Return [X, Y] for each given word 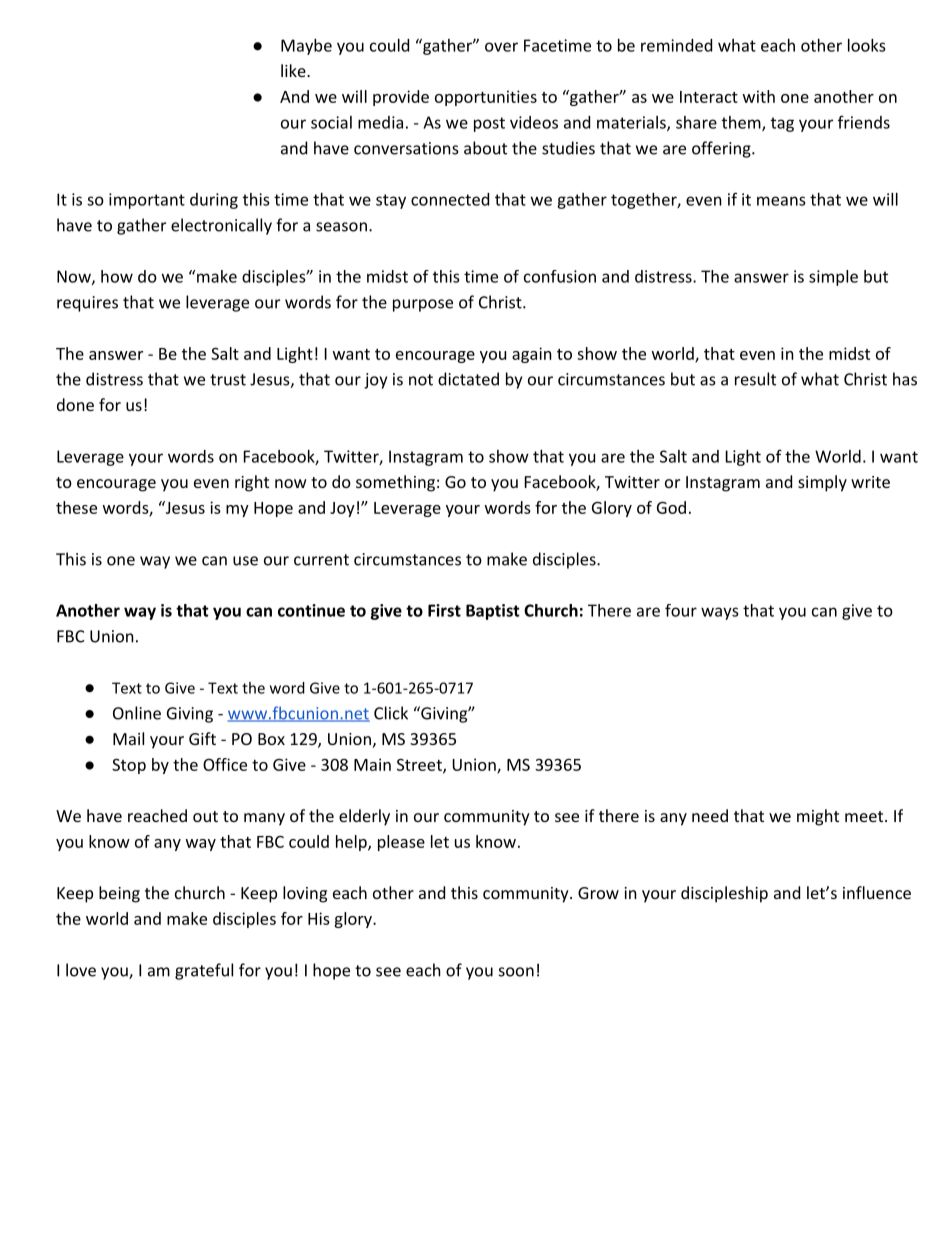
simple [833, 278]
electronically [221, 226]
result [755, 379]
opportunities [486, 98]
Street [420, 766]
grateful [204, 971]
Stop [129, 766]
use [245, 561]
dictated [468, 379]
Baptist [493, 612]
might [818, 817]
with [759, 96]
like [294, 70]
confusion [560, 276]
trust [228, 380]
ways [720, 613]
